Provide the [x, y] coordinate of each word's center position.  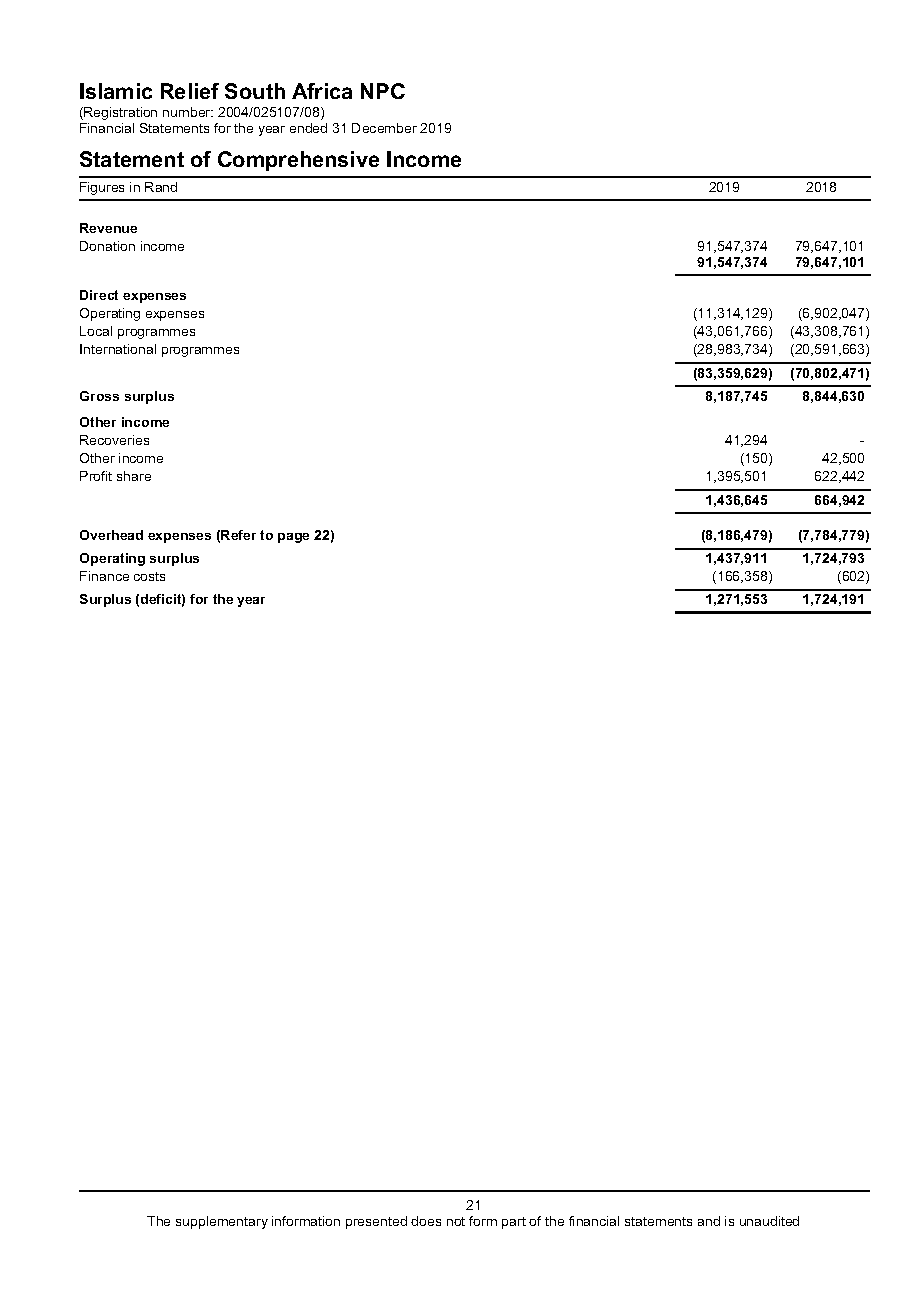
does [426, 1221]
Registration [119, 113]
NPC [383, 91]
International [118, 349]
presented [376, 1222]
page [293, 538]
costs [149, 576]
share [134, 476]
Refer [238, 535]
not [456, 1221]
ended [308, 128]
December [384, 128]
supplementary [222, 1222]
